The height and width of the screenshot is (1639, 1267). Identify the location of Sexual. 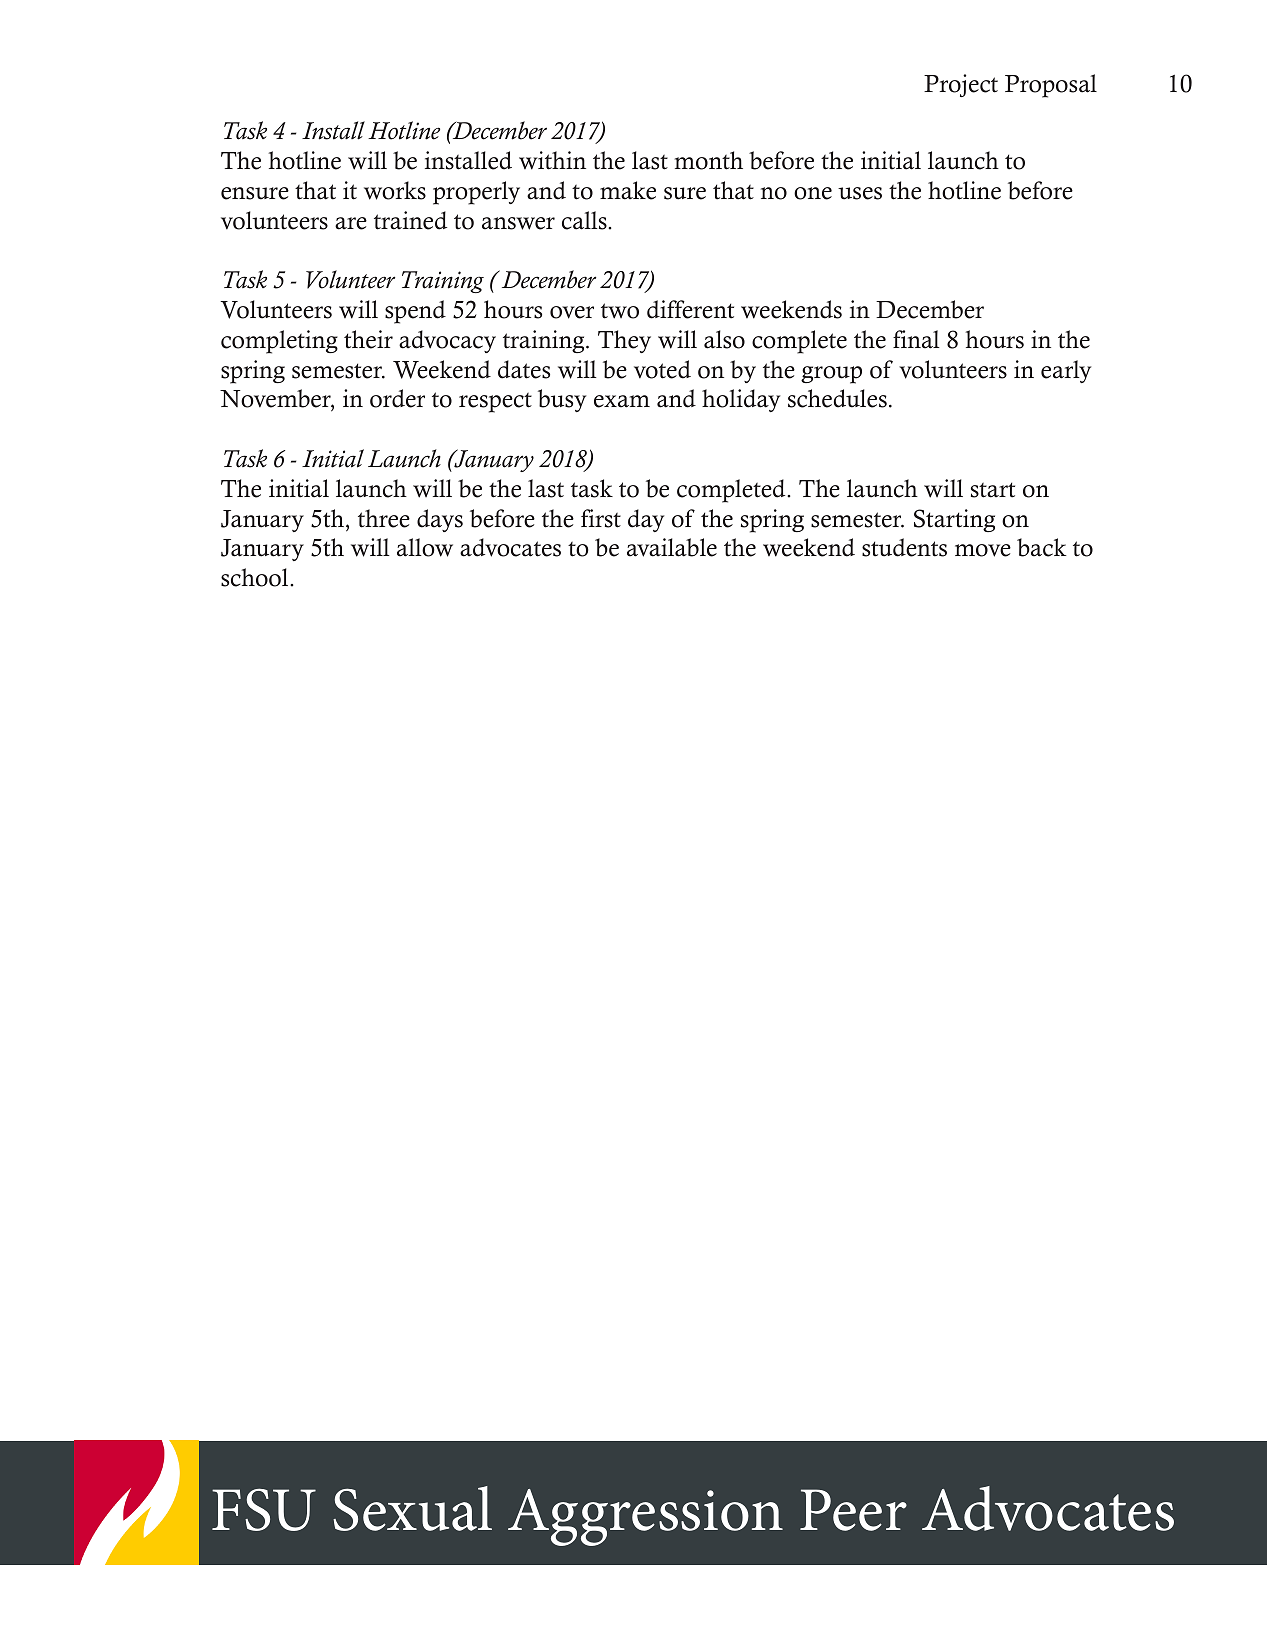
(412, 1508).
